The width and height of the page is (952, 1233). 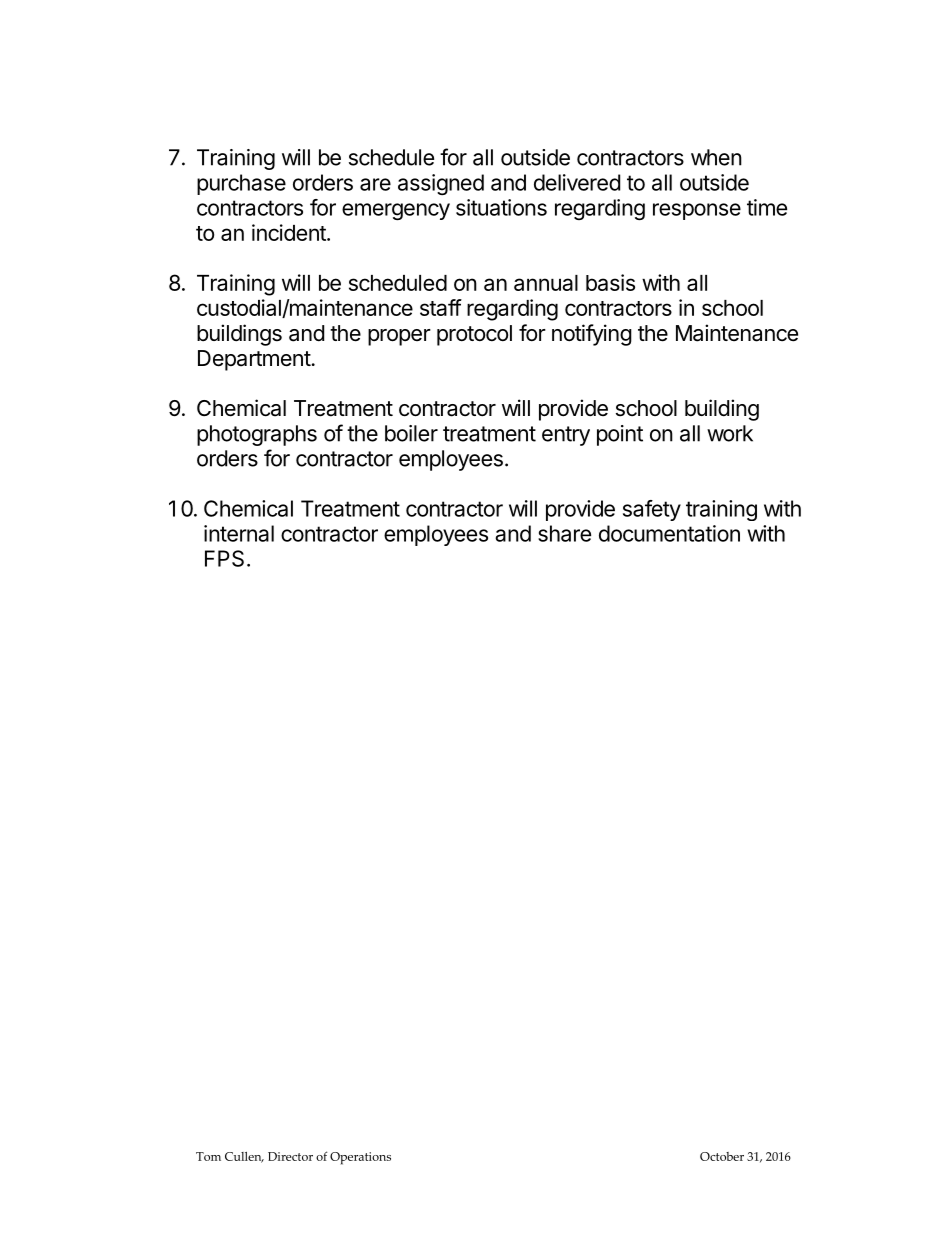 I want to click on share, so click(x=564, y=533).
